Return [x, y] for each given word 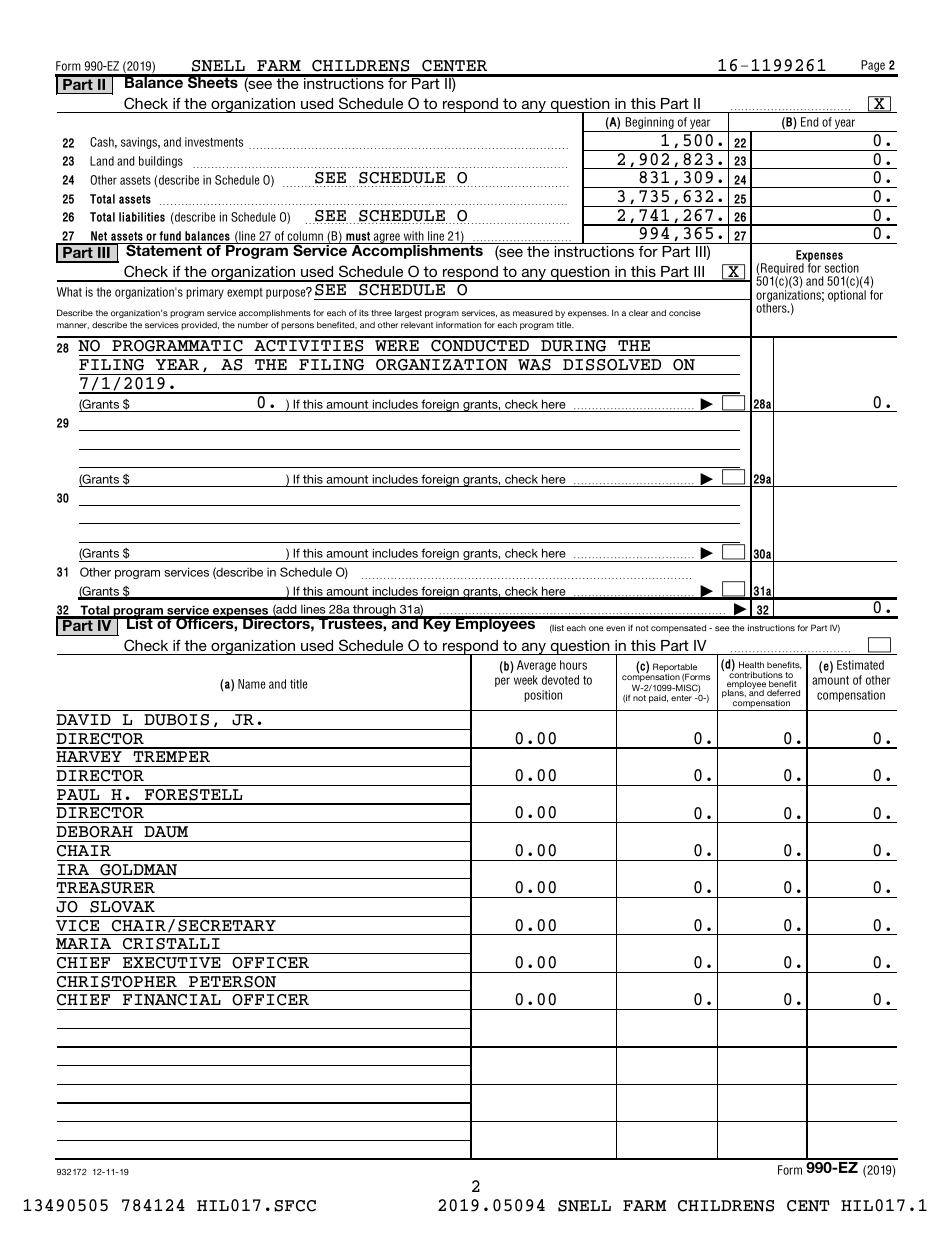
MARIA [83, 943]
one [596, 628]
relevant [417, 325]
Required [781, 270]
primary [205, 293]
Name [251, 684]
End [810, 122]
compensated [678, 629]
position [543, 696]
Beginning [650, 124]
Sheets [213, 81]
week [526, 680]
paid [658, 698]
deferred [783, 692]
